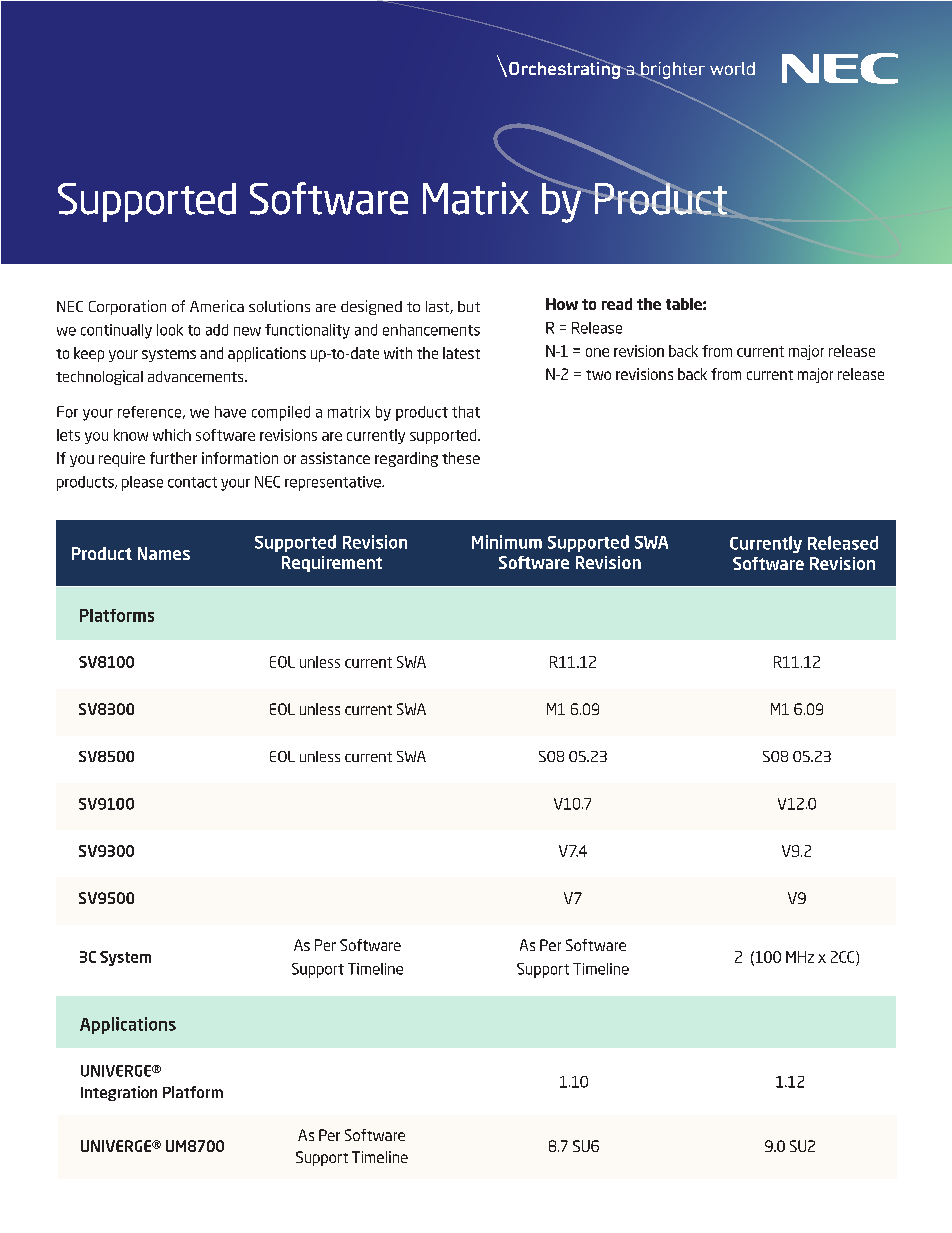  What do you see at coordinates (507, 542) in the document?
I see `Minimum` at bounding box center [507, 542].
